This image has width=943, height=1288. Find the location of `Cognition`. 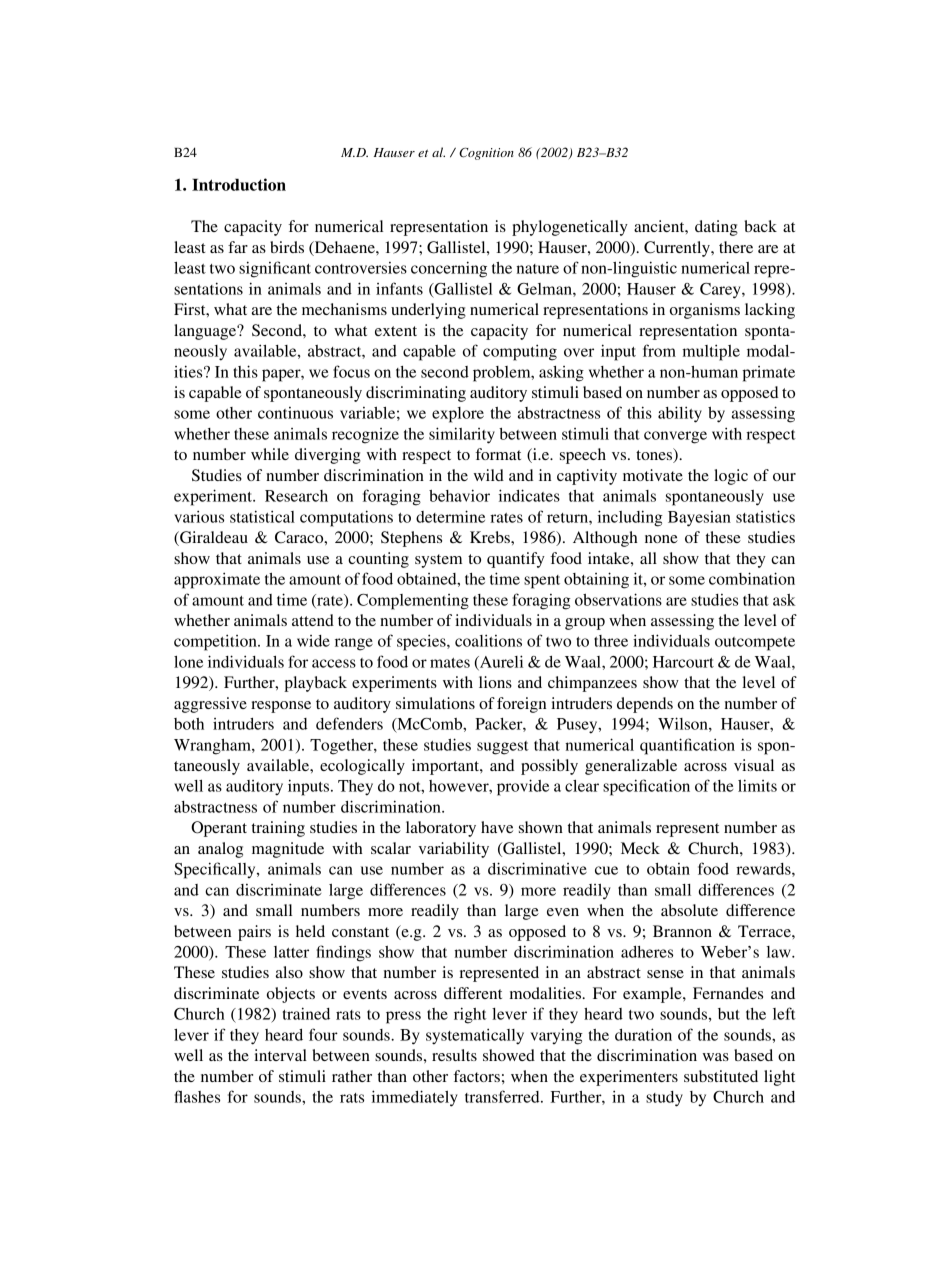

Cognition is located at coordinates (486, 153).
